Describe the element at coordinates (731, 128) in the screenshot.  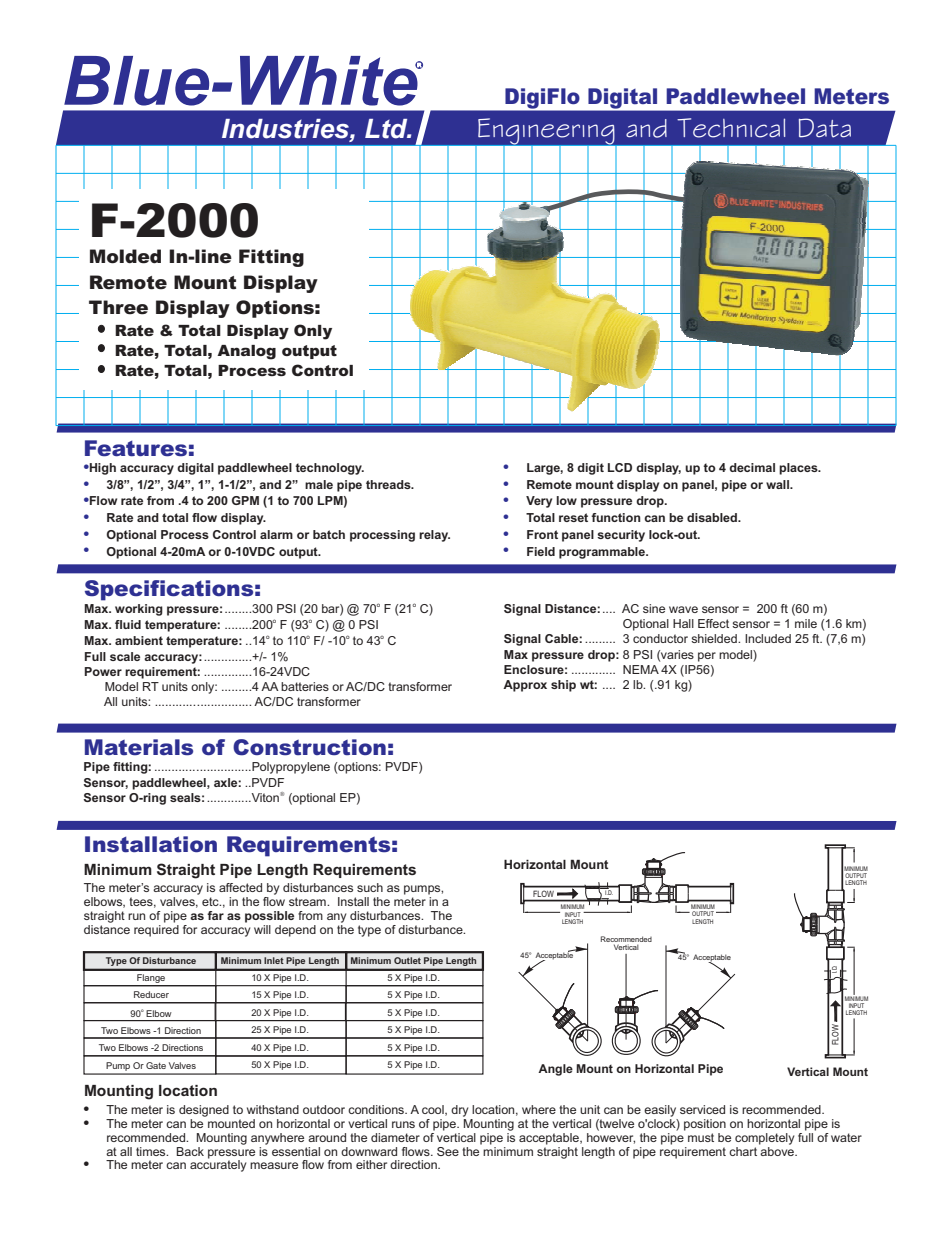
I see `Technical` at that location.
